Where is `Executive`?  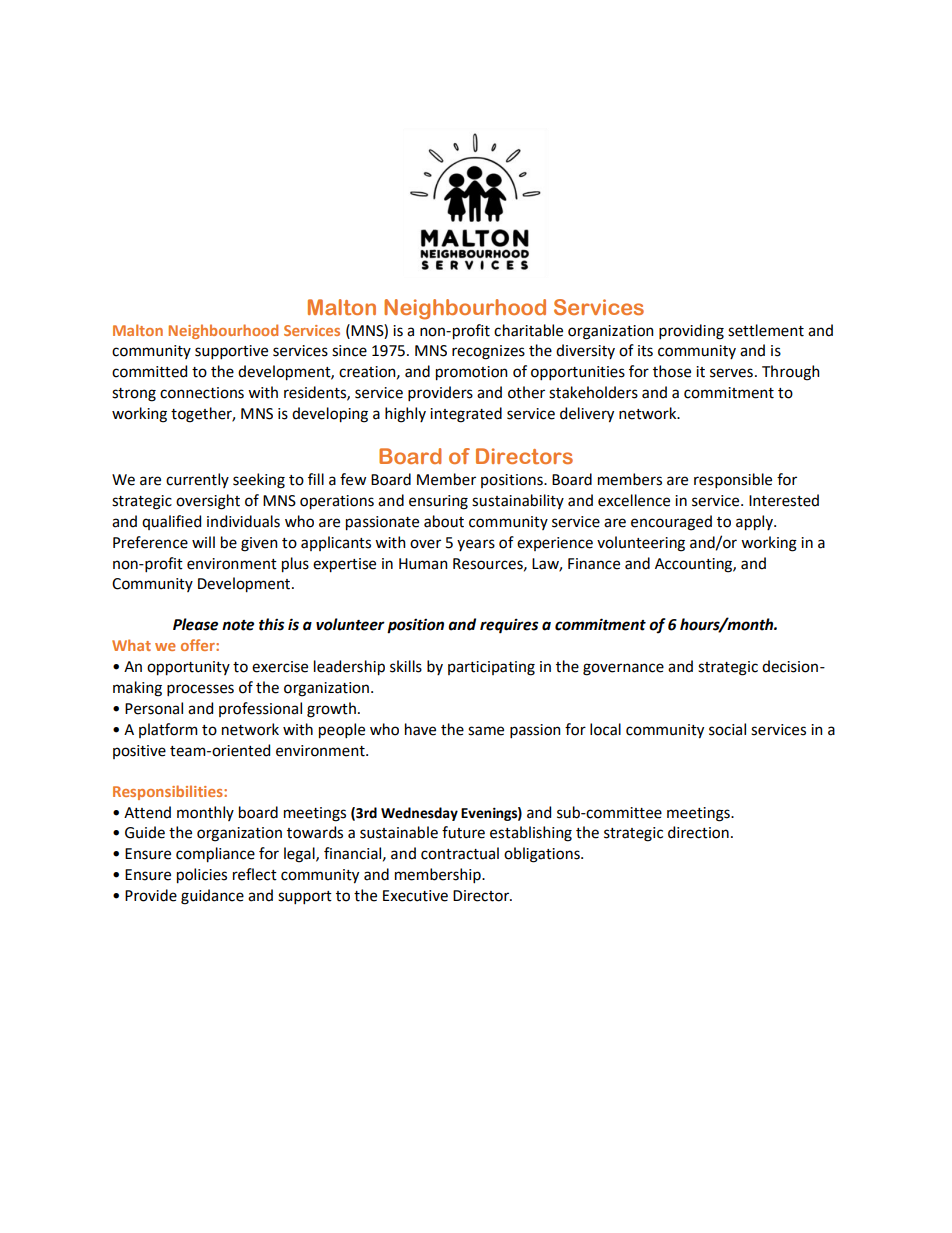
Executive is located at coordinates (415, 896).
